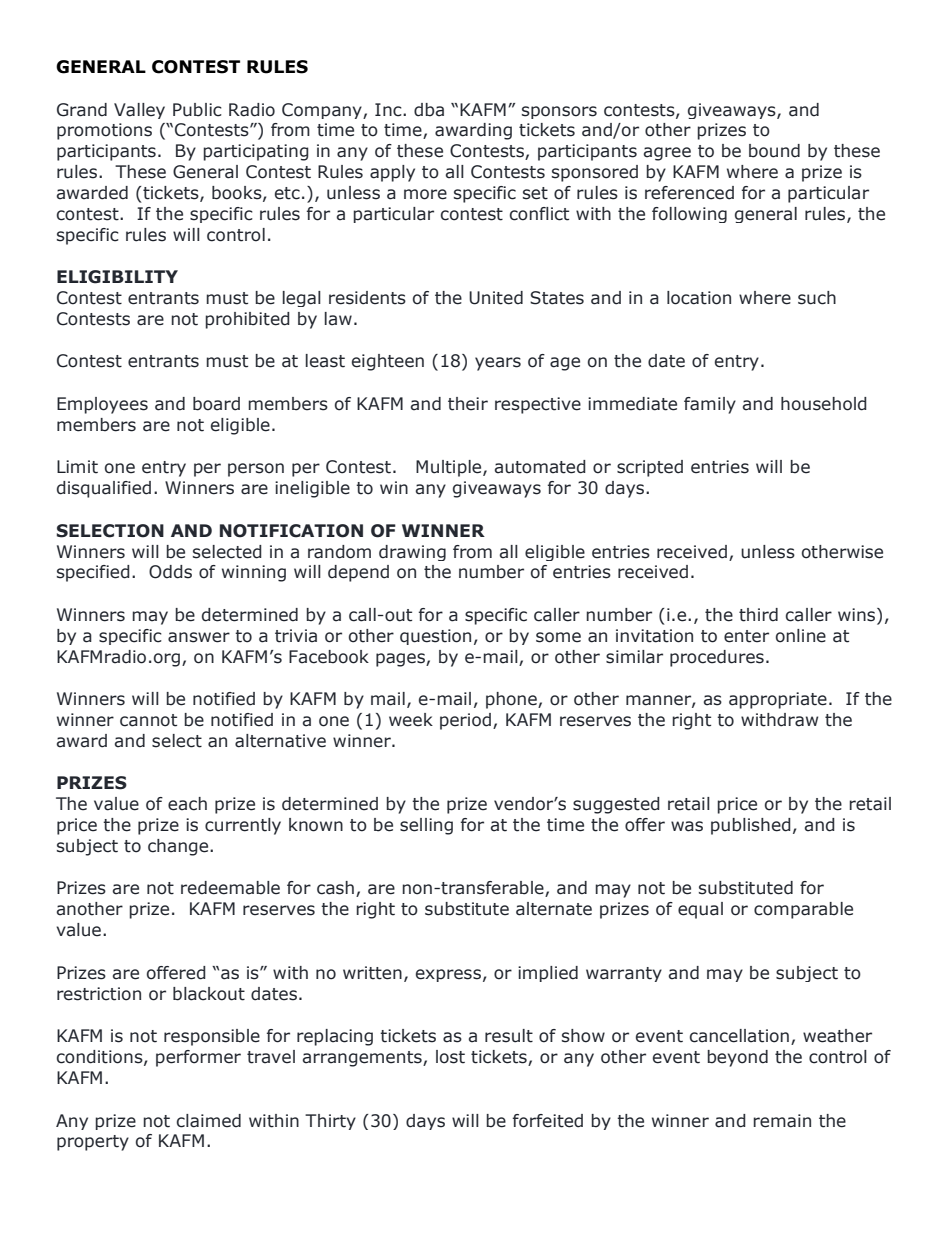  I want to click on third, so click(758, 615).
